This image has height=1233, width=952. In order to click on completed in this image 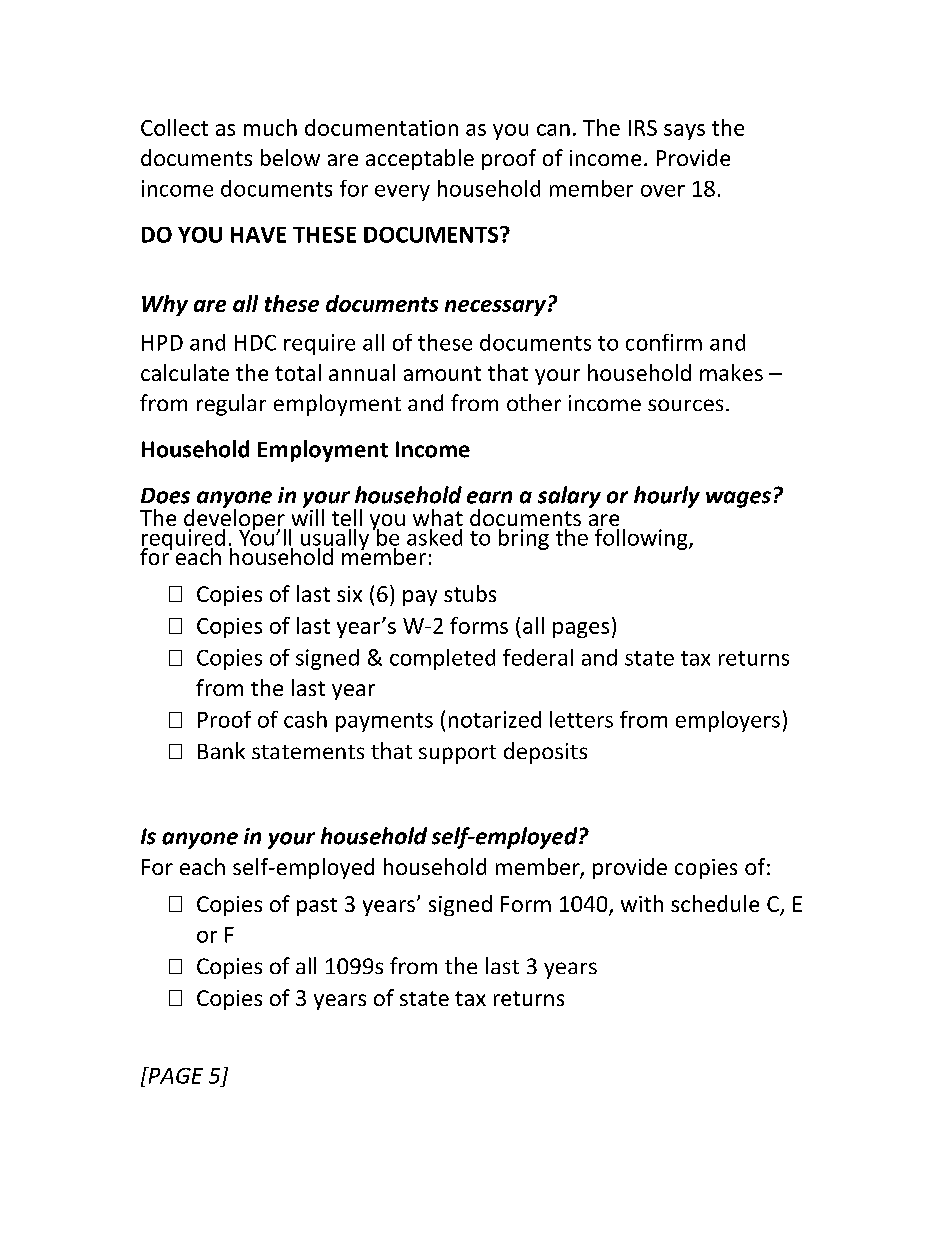, I will do `click(442, 659)`.
